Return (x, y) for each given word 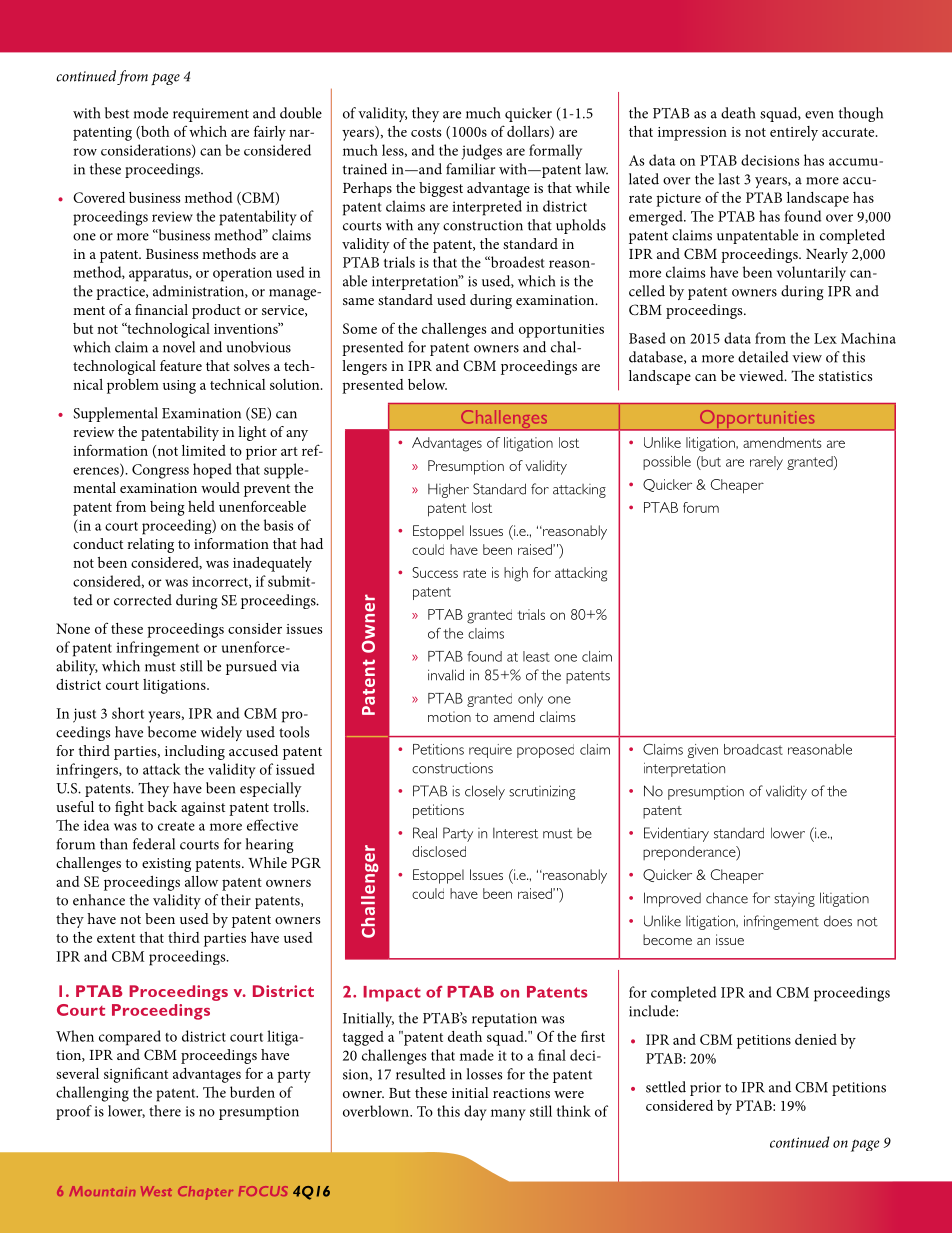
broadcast (753, 749)
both (154, 132)
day (475, 1113)
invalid (446, 675)
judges (482, 152)
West (156, 1191)
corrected (143, 600)
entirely (794, 133)
